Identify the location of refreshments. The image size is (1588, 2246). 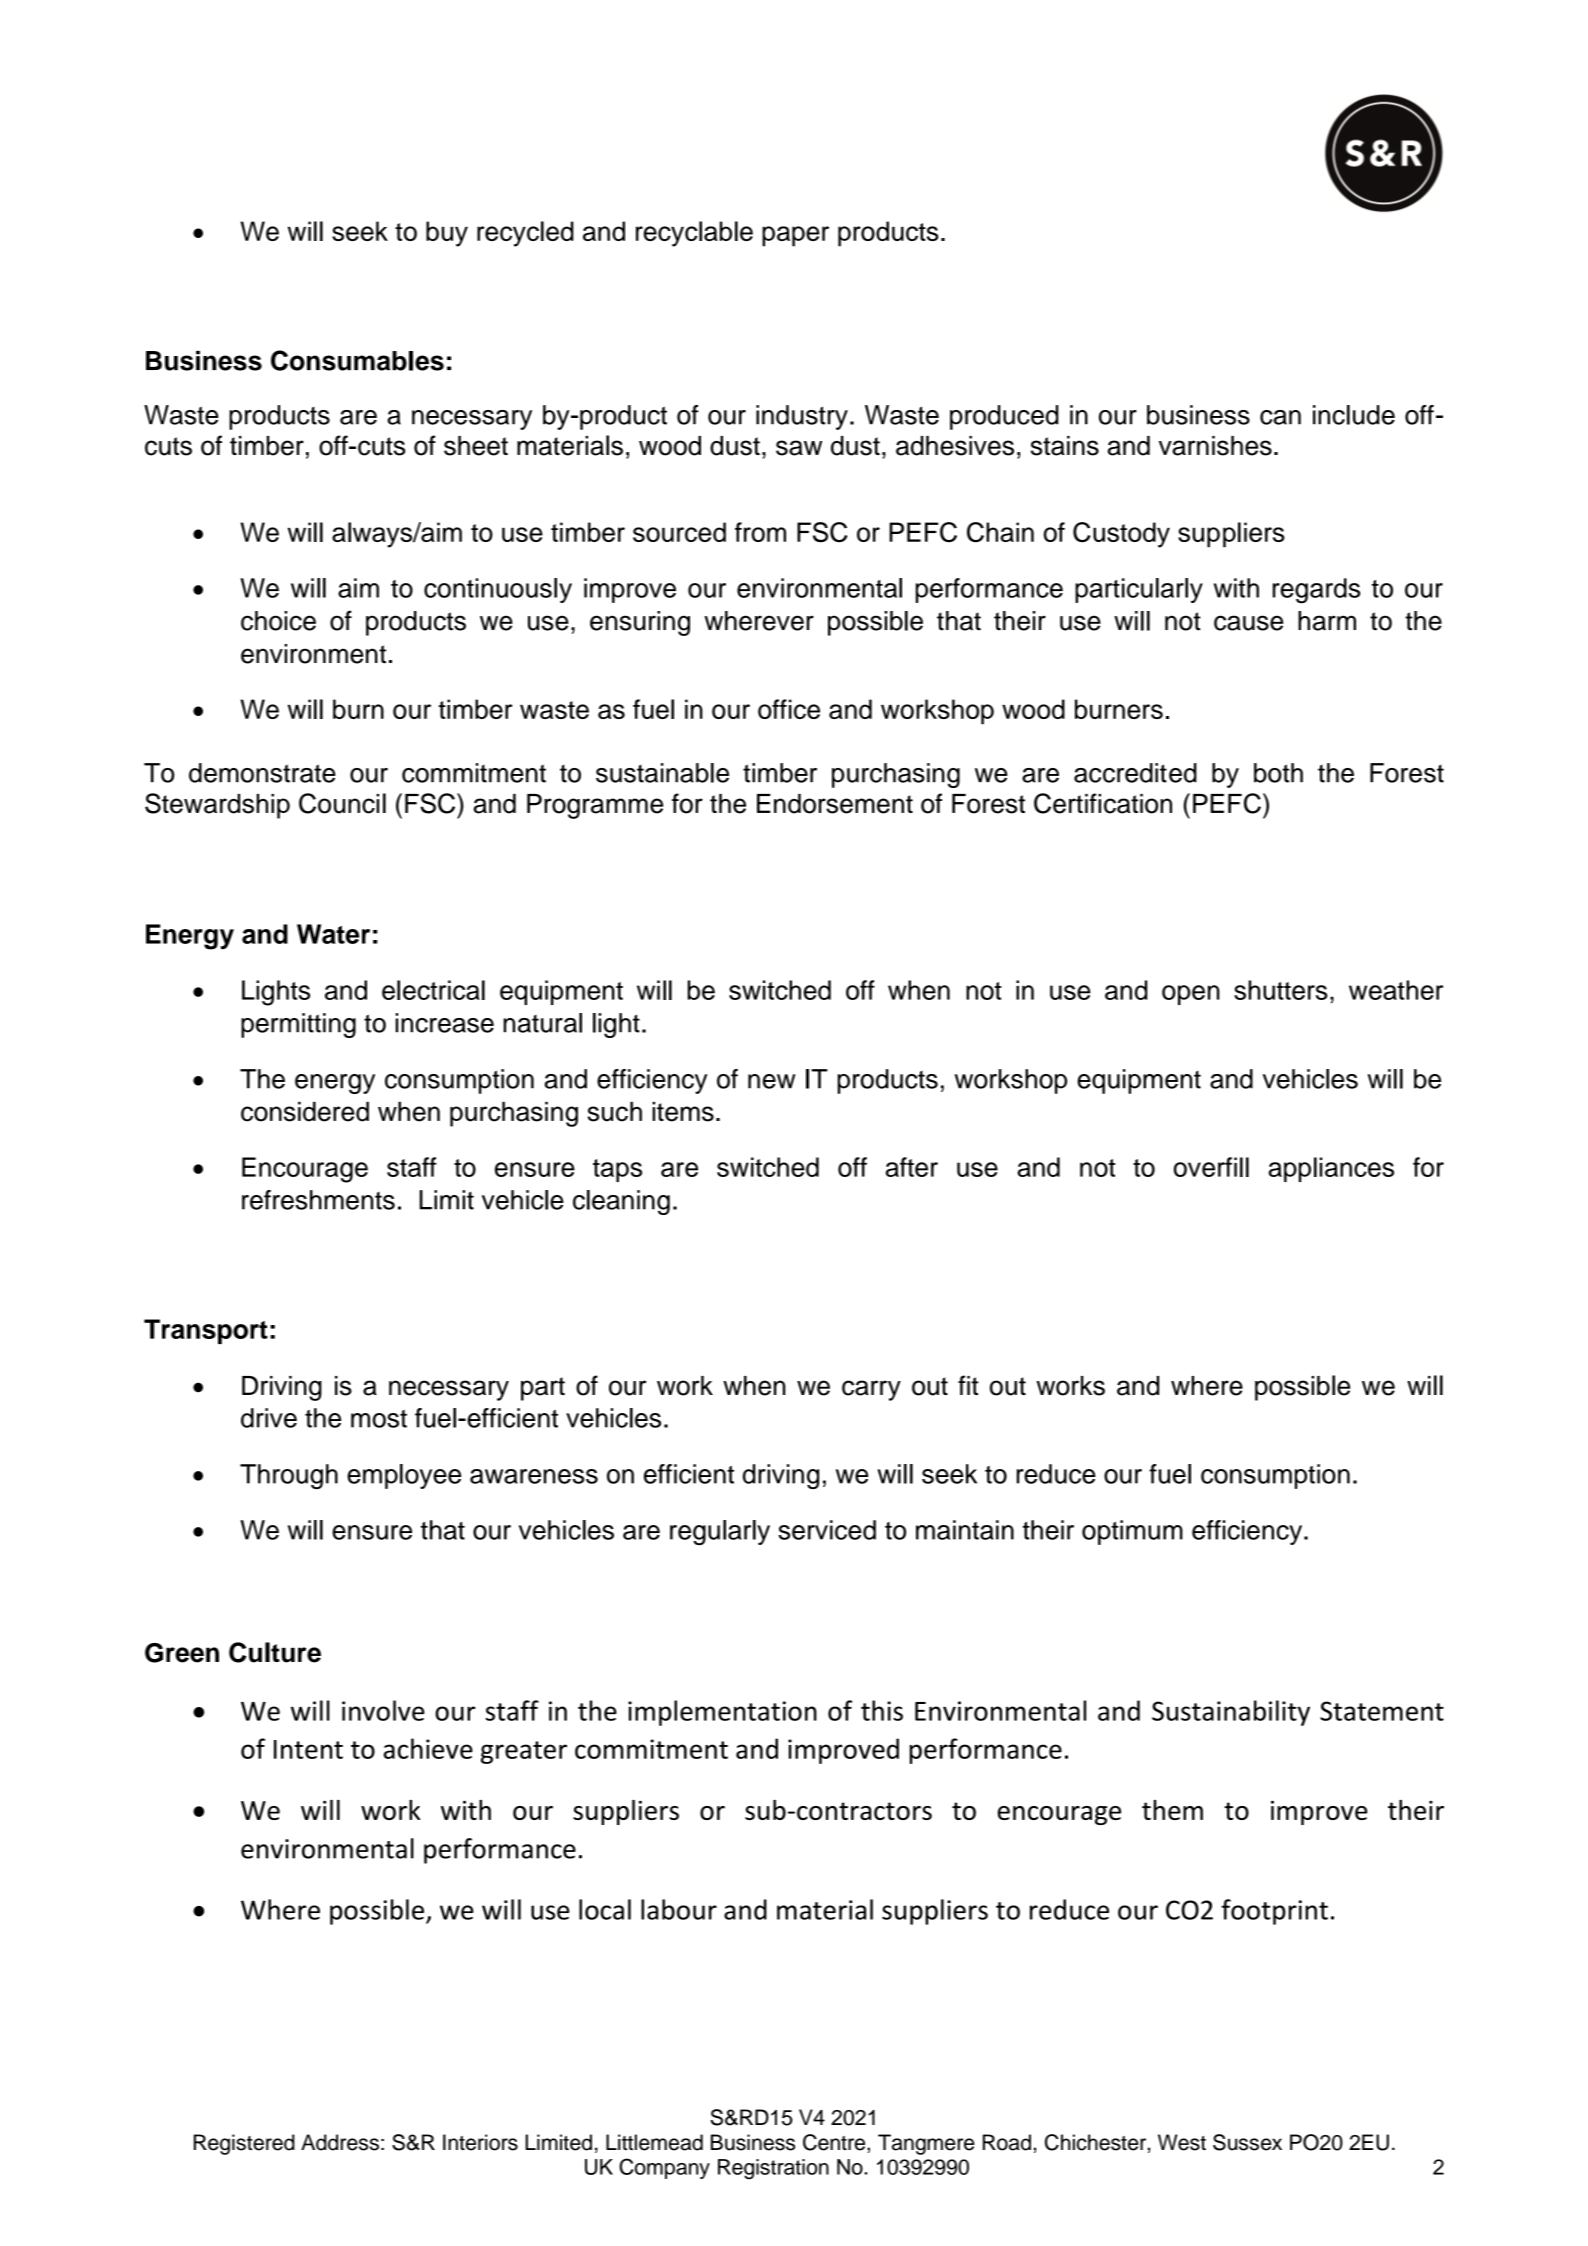
(318, 1200).
